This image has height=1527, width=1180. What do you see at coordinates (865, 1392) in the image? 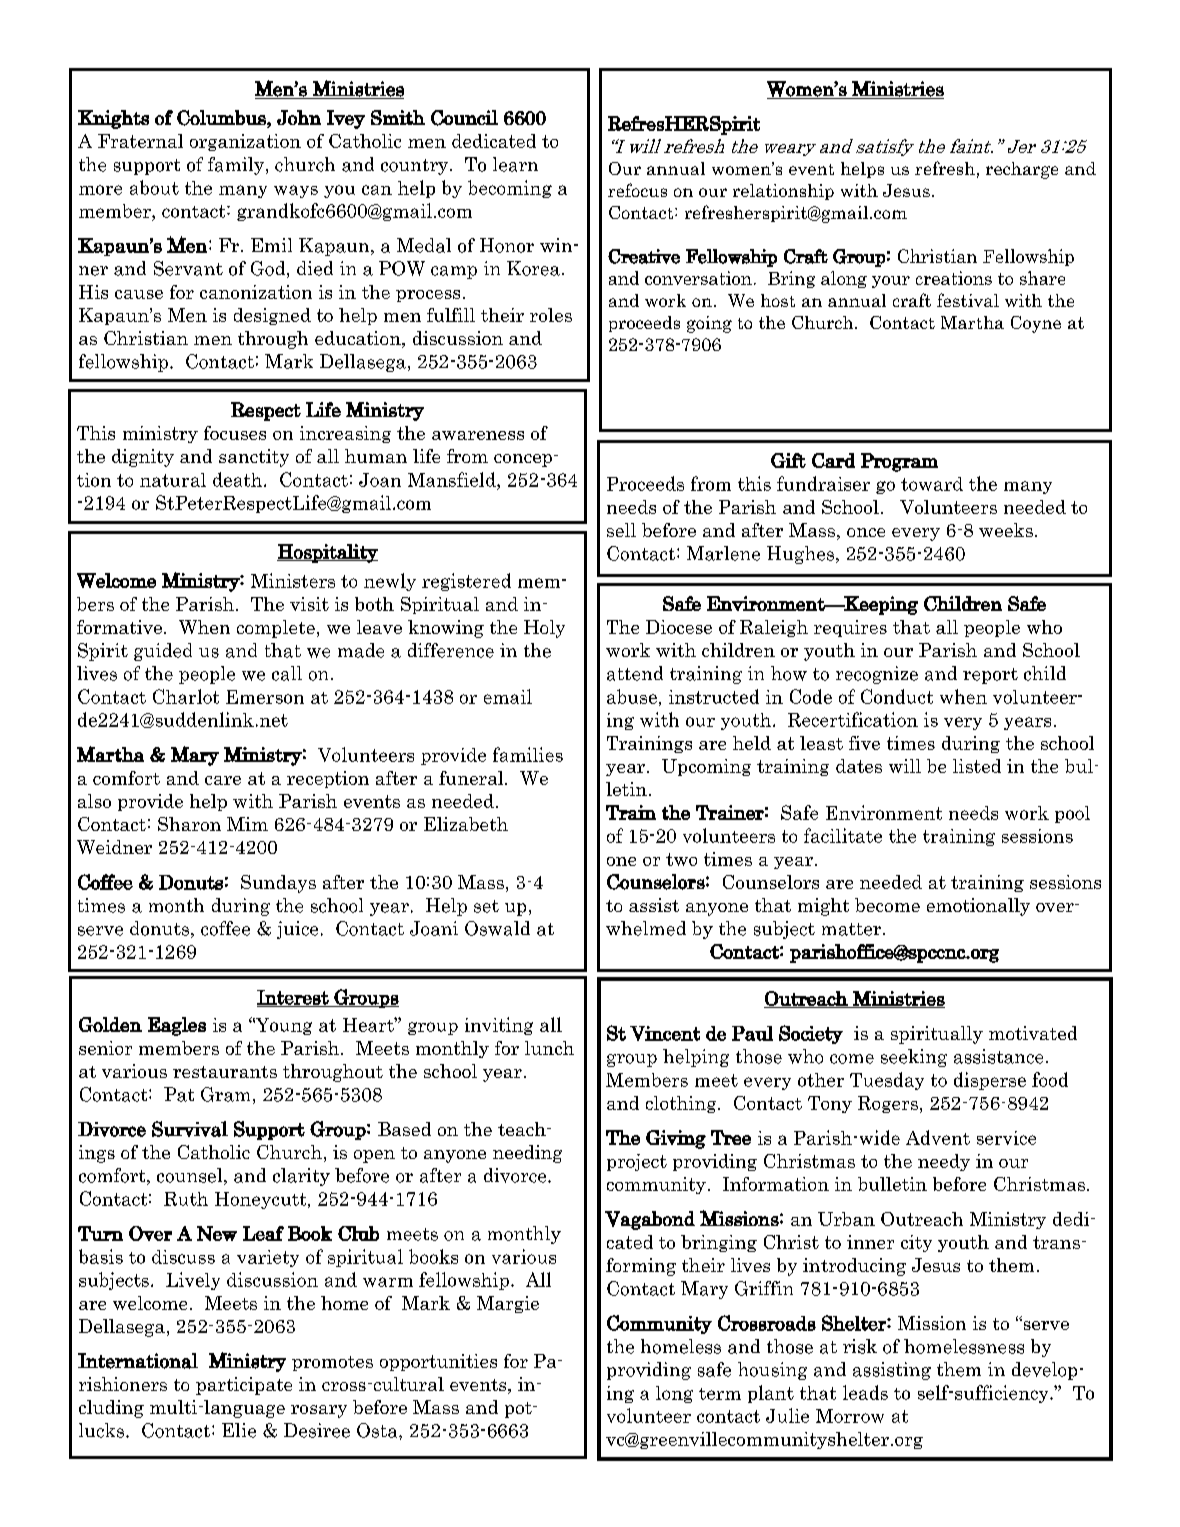
I see `leads` at bounding box center [865, 1392].
